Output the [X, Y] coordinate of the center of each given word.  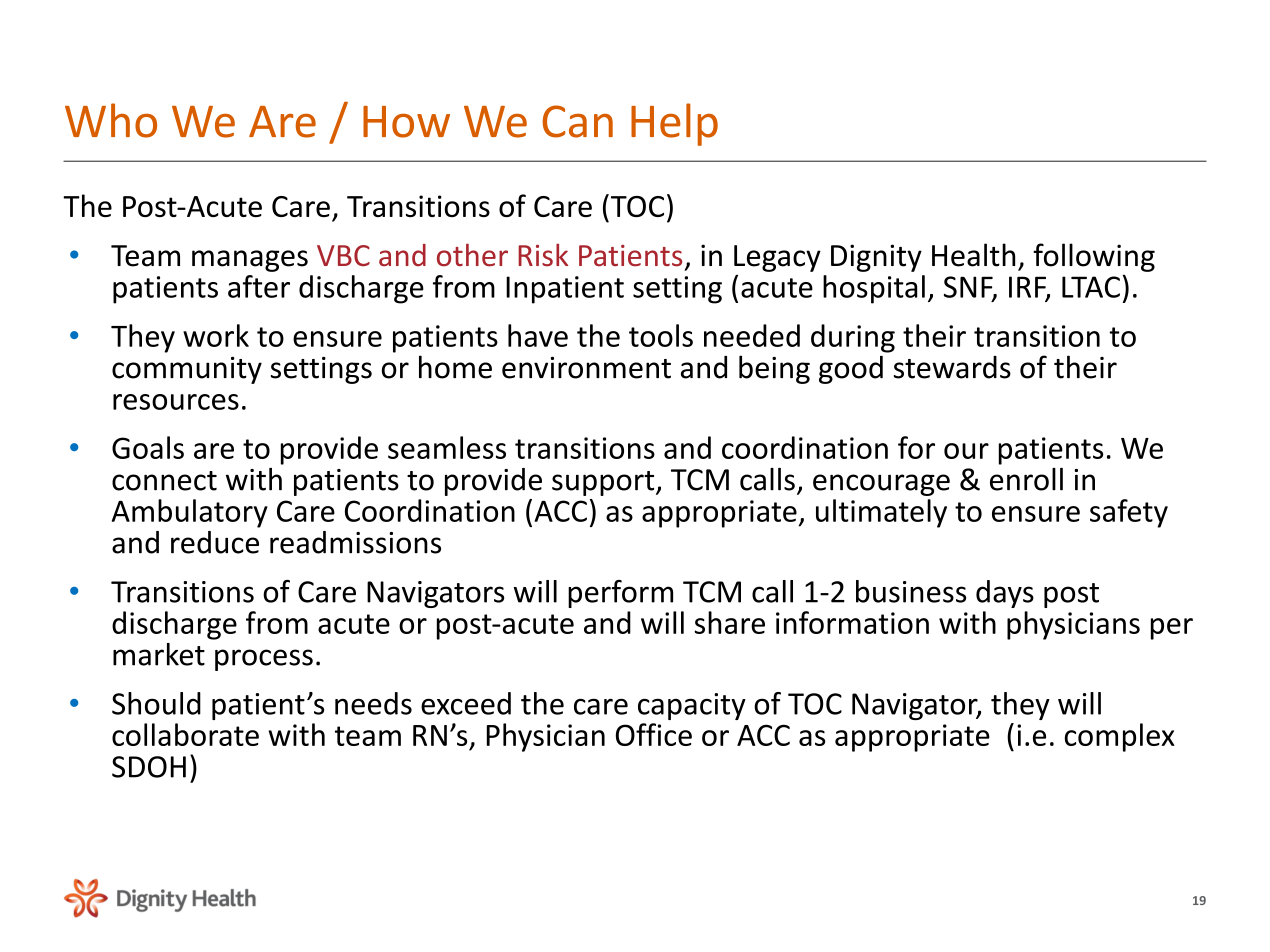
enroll [1026, 479]
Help [674, 124]
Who [111, 120]
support [604, 483]
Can [577, 121]
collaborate [185, 734]
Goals [148, 447]
